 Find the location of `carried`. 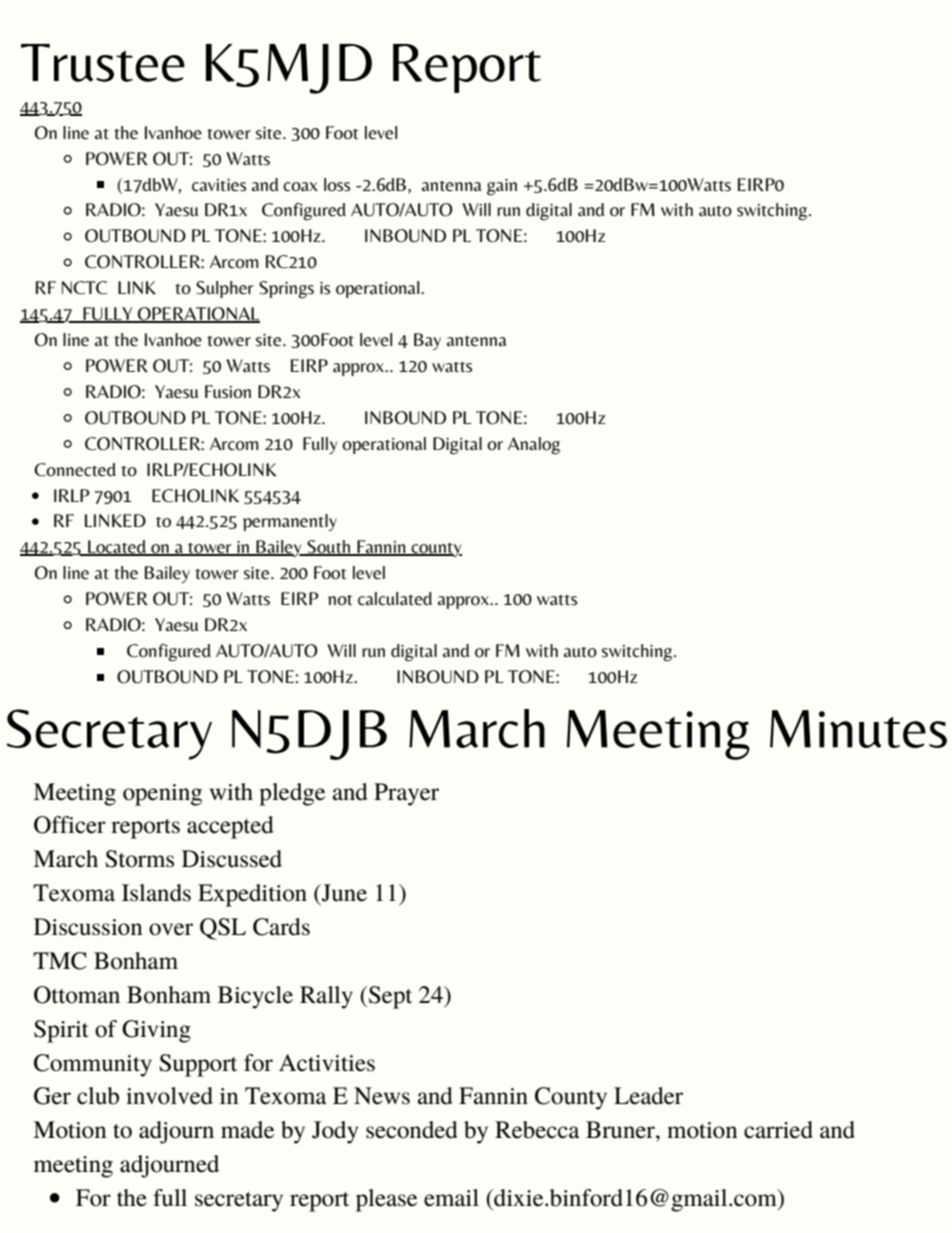

carried is located at coordinates (778, 1130).
